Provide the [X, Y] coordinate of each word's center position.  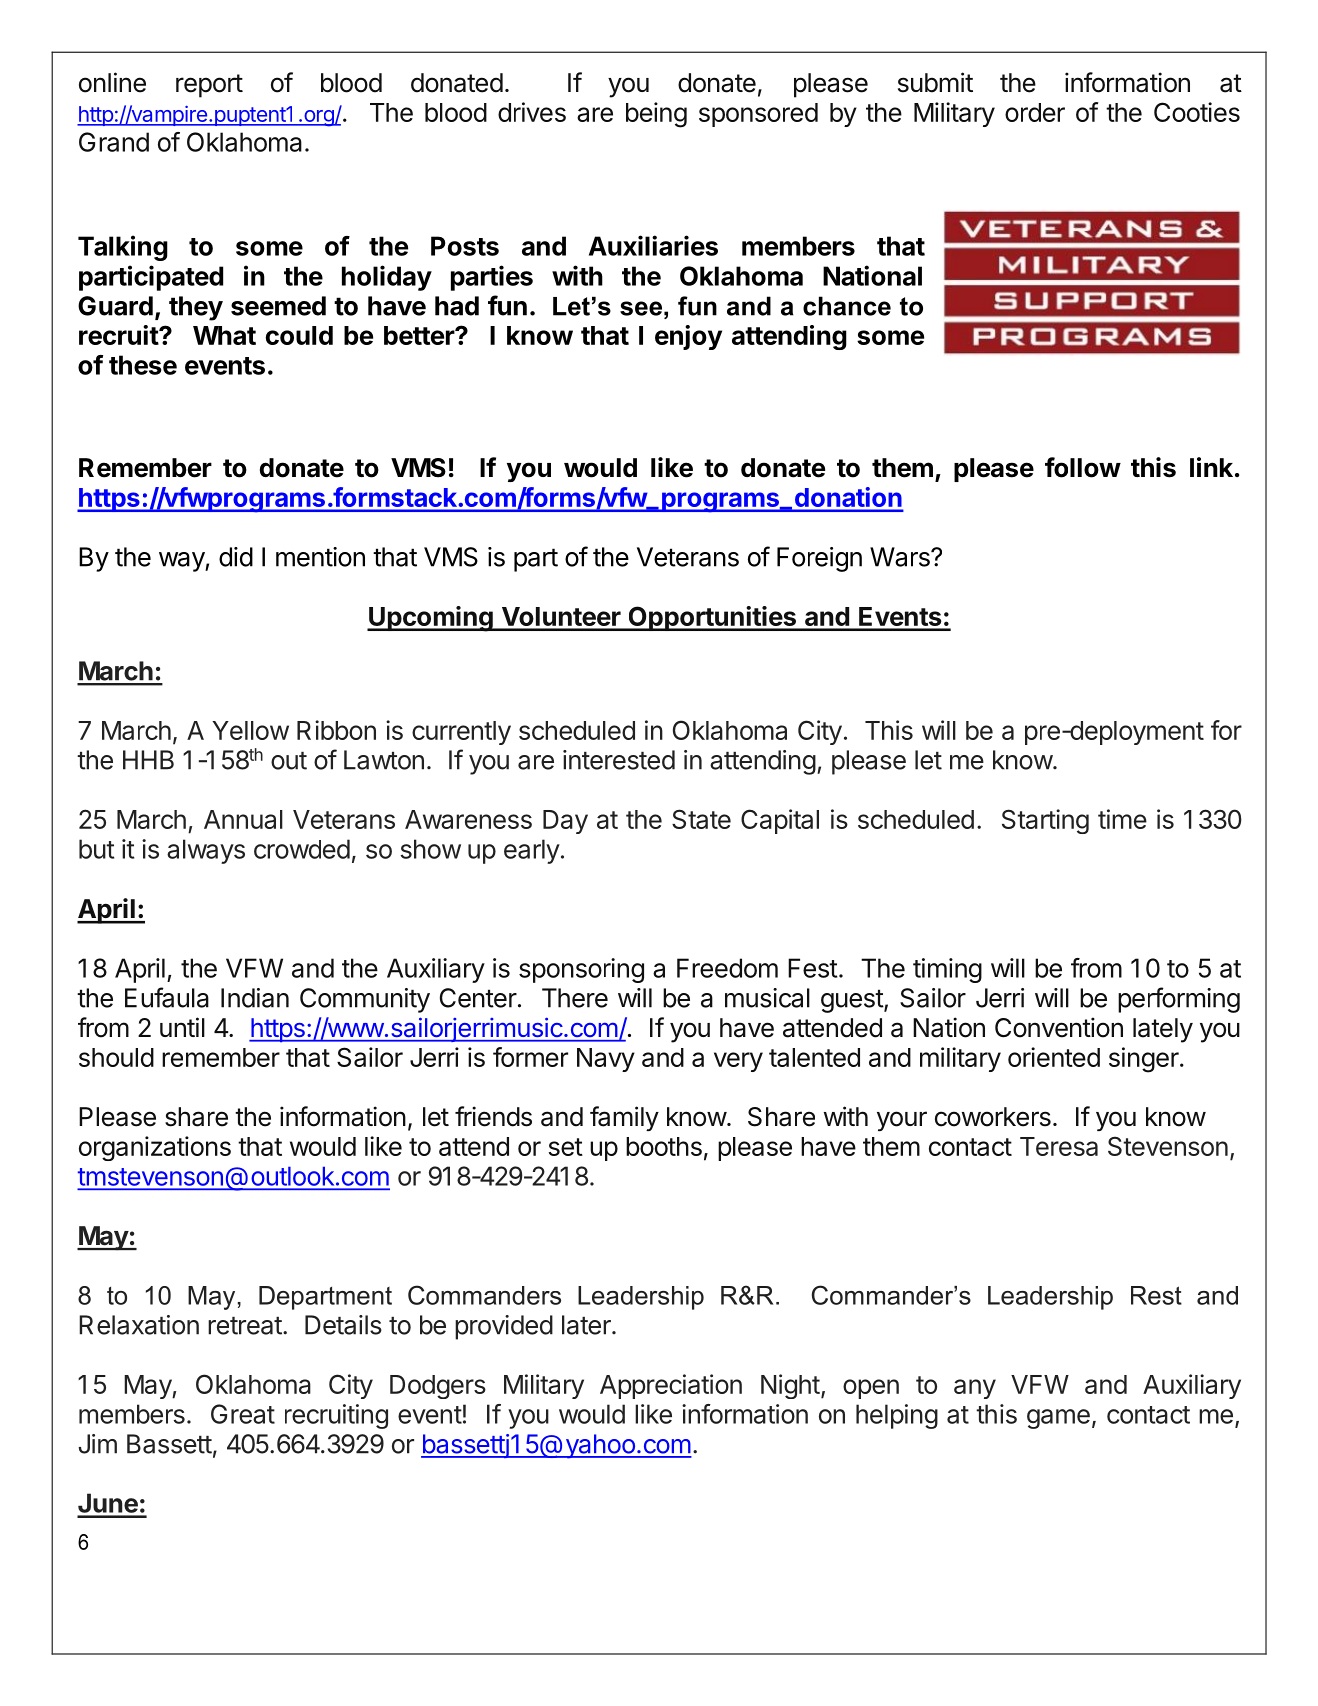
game [1058, 1419]
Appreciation [671, 1386]
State [701, 819]
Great [243, 1414]
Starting [1045, 821]
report [209, 86]
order [1035, 112]
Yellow [250, 730]
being [656, 115]
